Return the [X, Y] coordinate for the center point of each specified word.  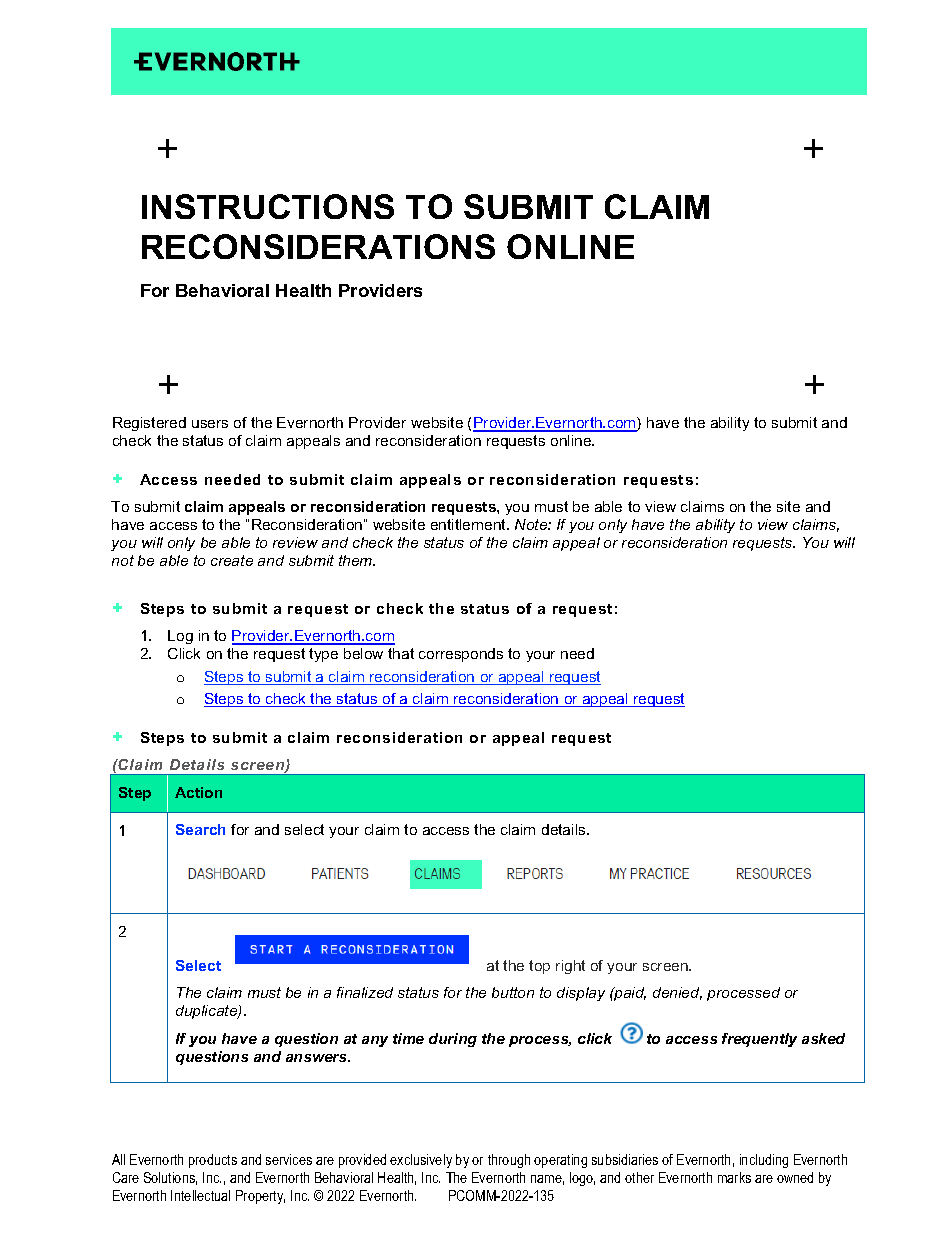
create [232, 560]
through [509, 1161]
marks [734, 1177]
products [213, 1161]
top [539, 967]
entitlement [470, 524]
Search [200, 829]
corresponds [461, 655]
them [357, 560]
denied [677, 993]
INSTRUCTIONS [268, 206]
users [210, 424]
